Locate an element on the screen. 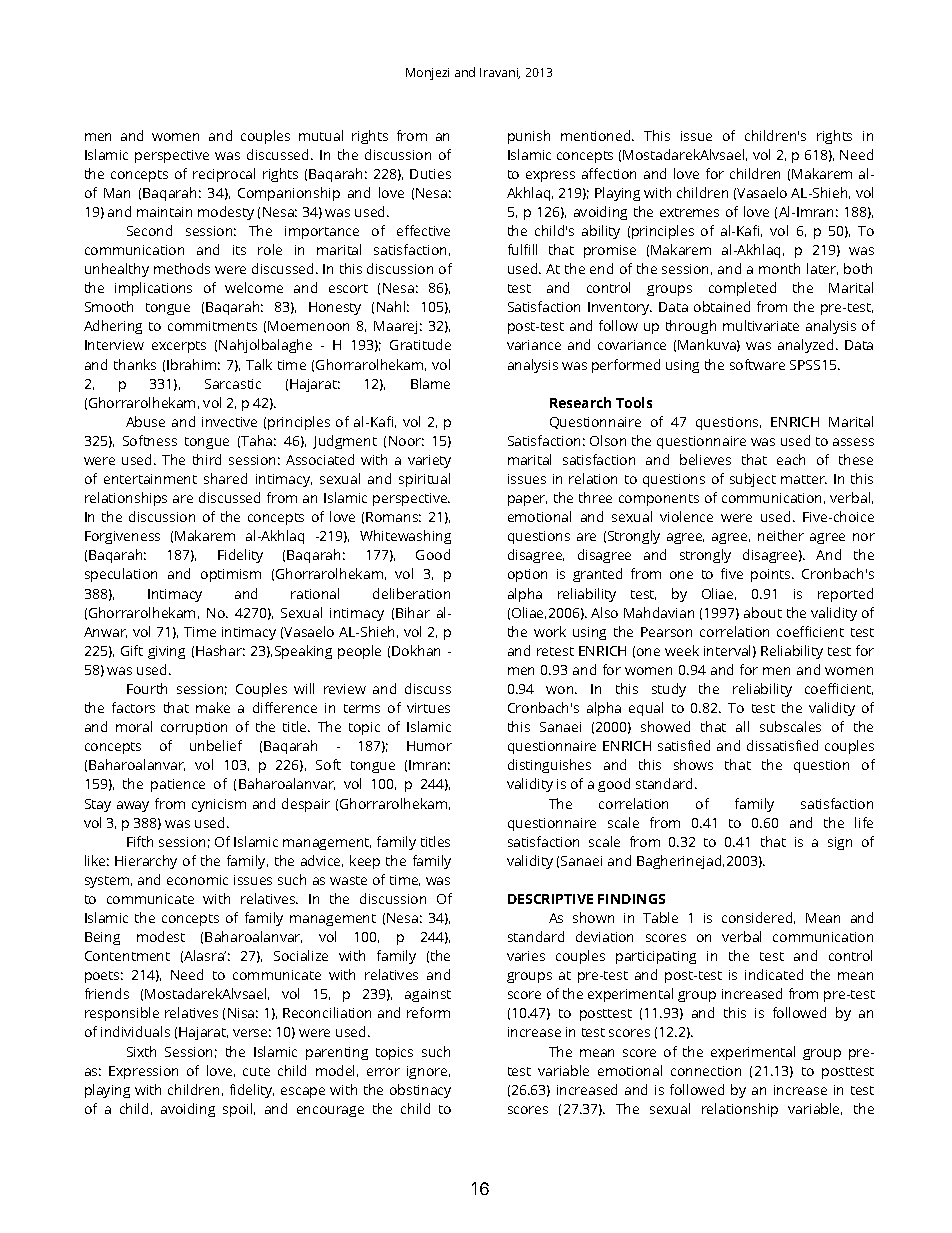 The image size is (952, 1233). virtues is located at coordinates (428, 708).
